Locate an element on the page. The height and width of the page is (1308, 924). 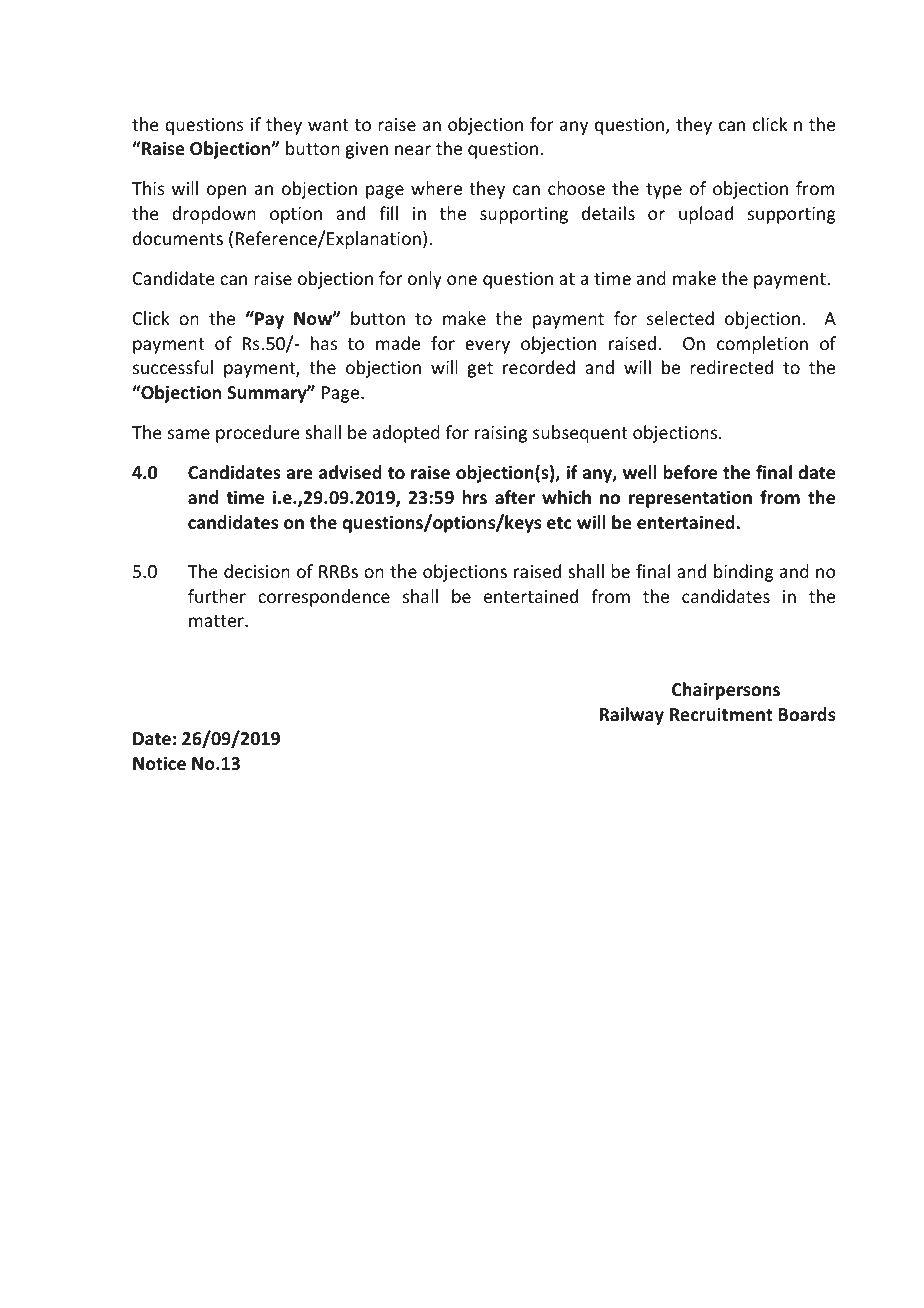
type is located at coordinates (664, 191).
